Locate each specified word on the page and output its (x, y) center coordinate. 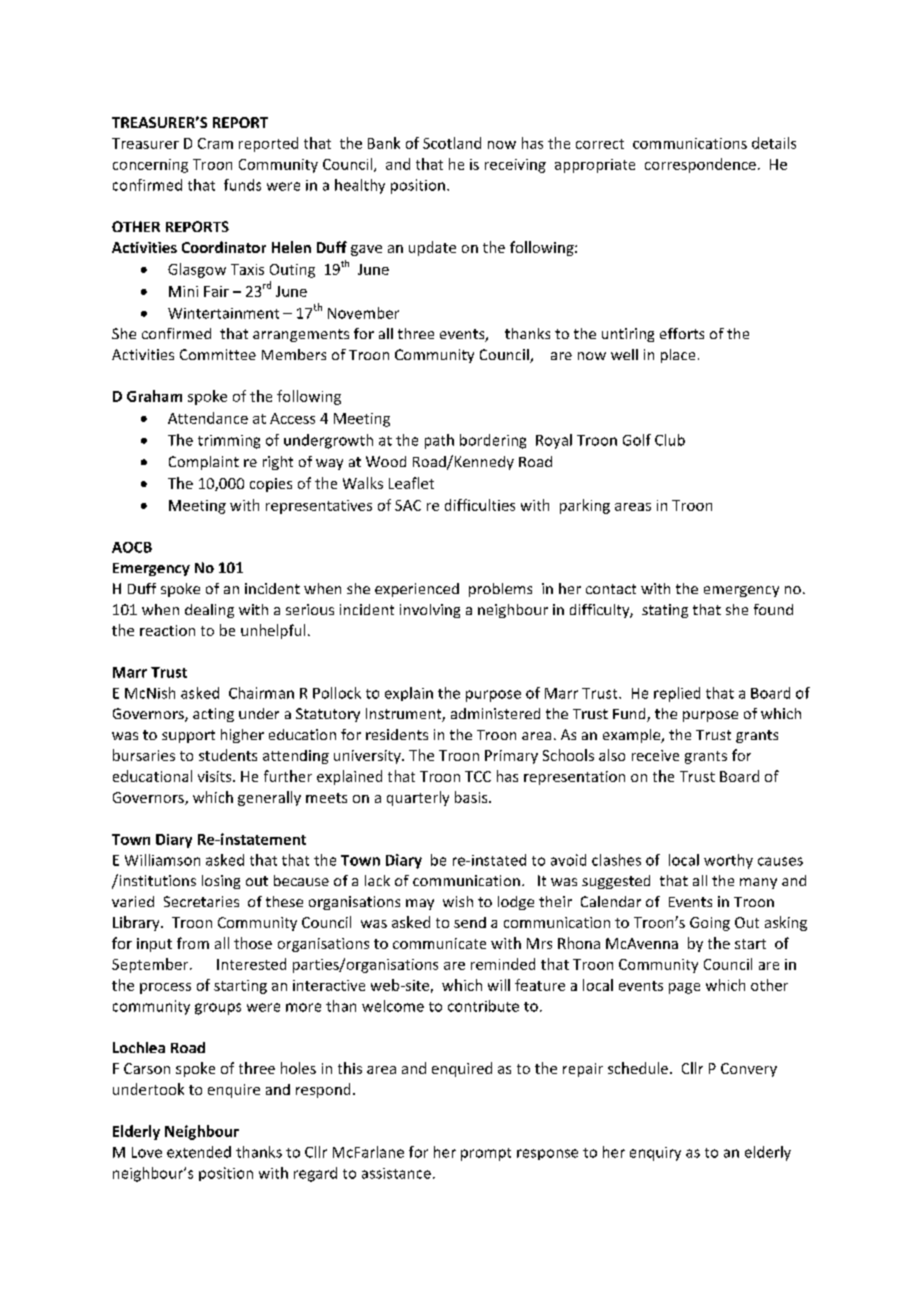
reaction (167, 630)
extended (199, 1152)
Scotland (452, 143)
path (439, 441)
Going (710, 924)
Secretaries (201, 901)
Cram (215, 143)
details (774, 143)
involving (430, 611)
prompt (486, 1154)
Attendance (208, 418)
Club (670, 440)
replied (677, 694)
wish (458, 901)
